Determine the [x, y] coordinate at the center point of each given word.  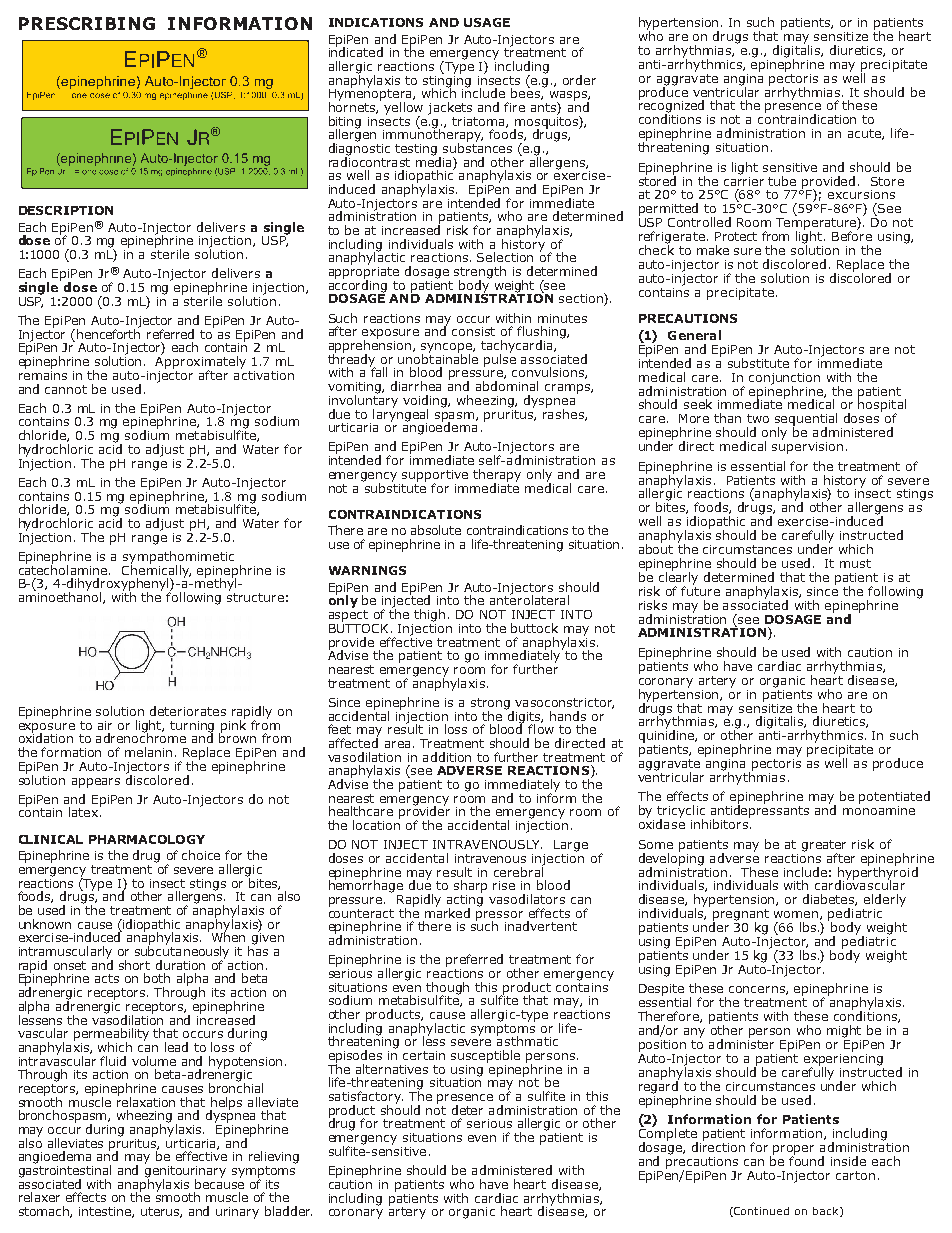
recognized [671, 106]
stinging [447, 81]
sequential [806, 420]
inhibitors [720, 823]
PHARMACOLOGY [147, 839]
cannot [66, 389]
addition [447, 757]
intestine [106, 1212]
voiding [426, 402]
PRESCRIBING [87, 23]
